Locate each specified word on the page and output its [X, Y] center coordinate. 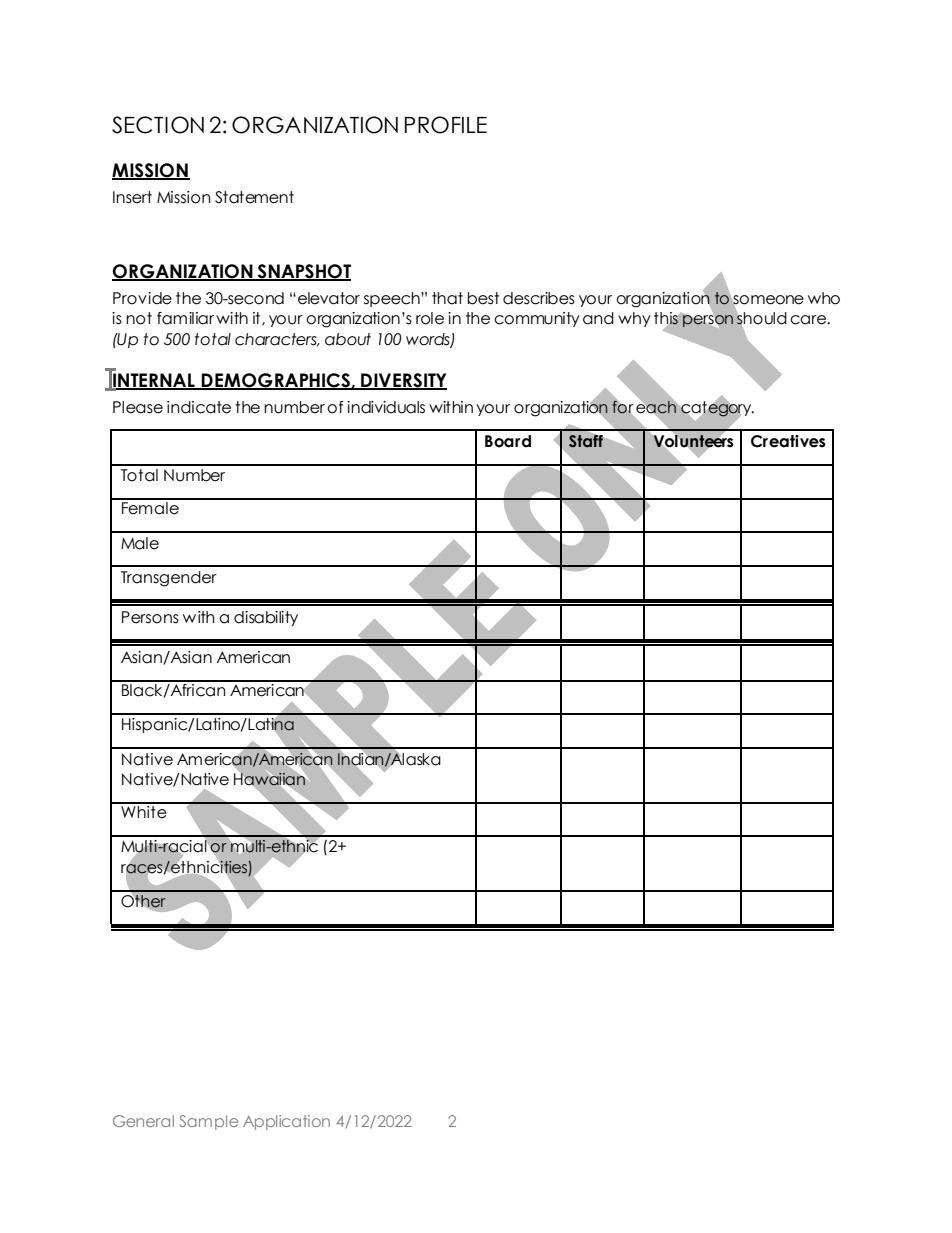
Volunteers [693, 441]
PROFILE [446, 125]
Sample [208, 1122]
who [824, 298]
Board [508, 441]
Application [286, 1122]
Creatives [788, 441]
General [143, 1121]
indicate [199, 407]
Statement [254, 197]
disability [266, 618]
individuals [386, 407]
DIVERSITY [403, 381]
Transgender [169, 579]
